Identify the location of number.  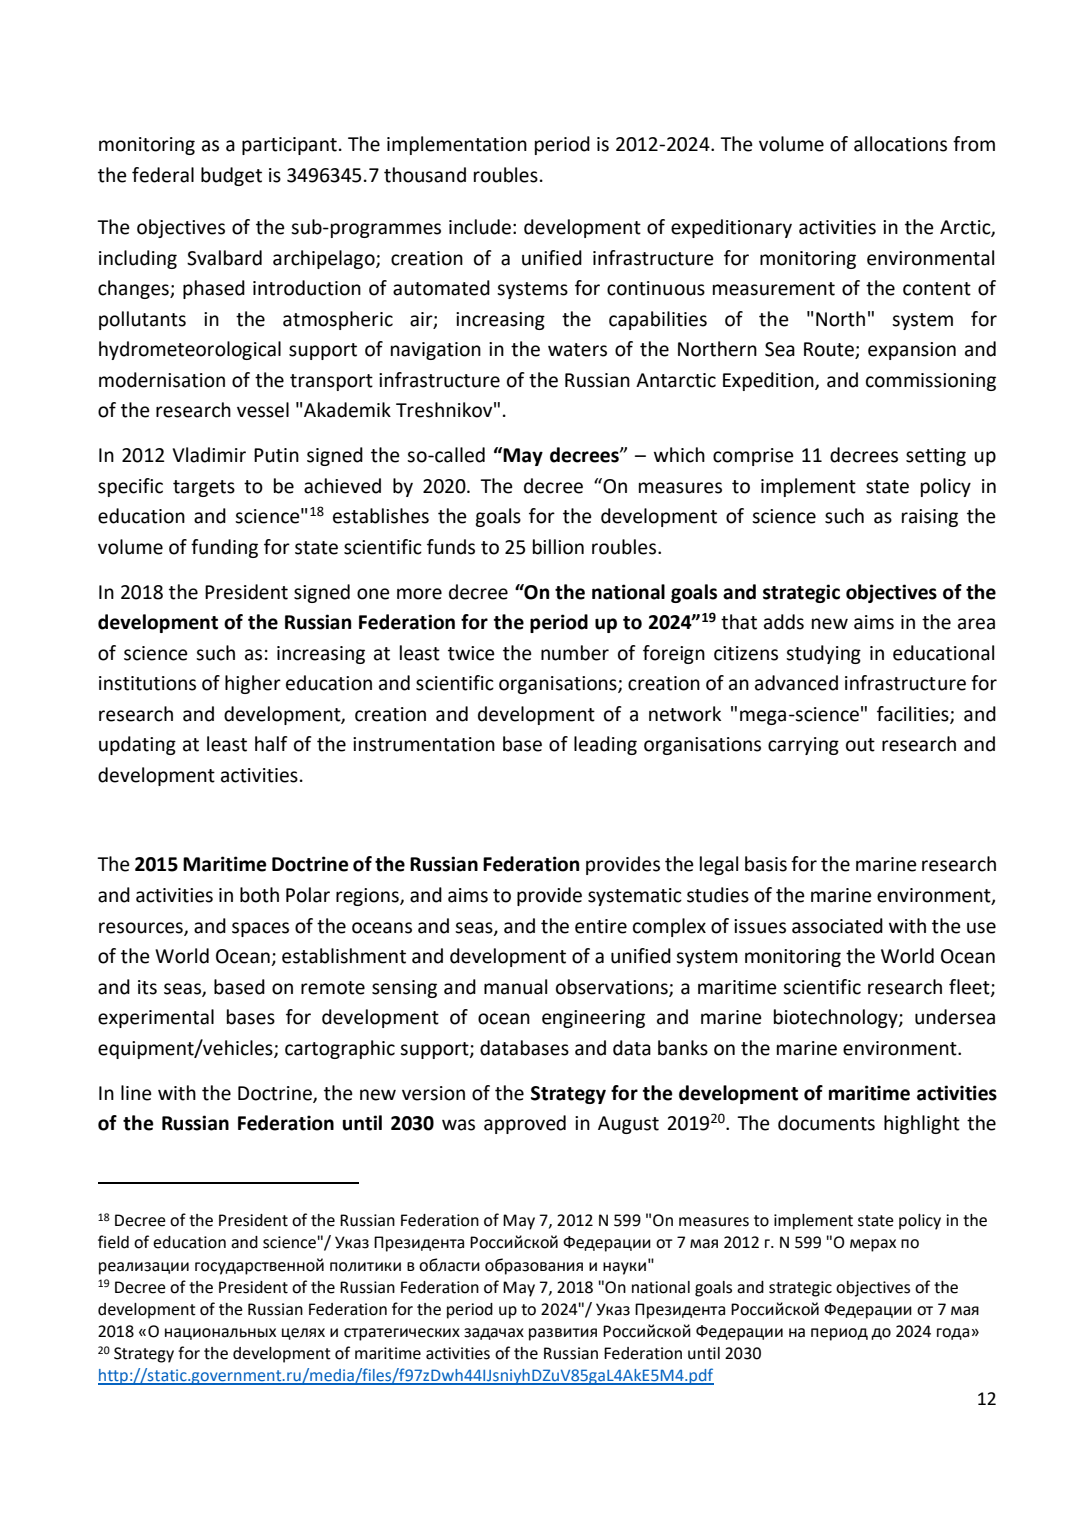
(575, 653).
